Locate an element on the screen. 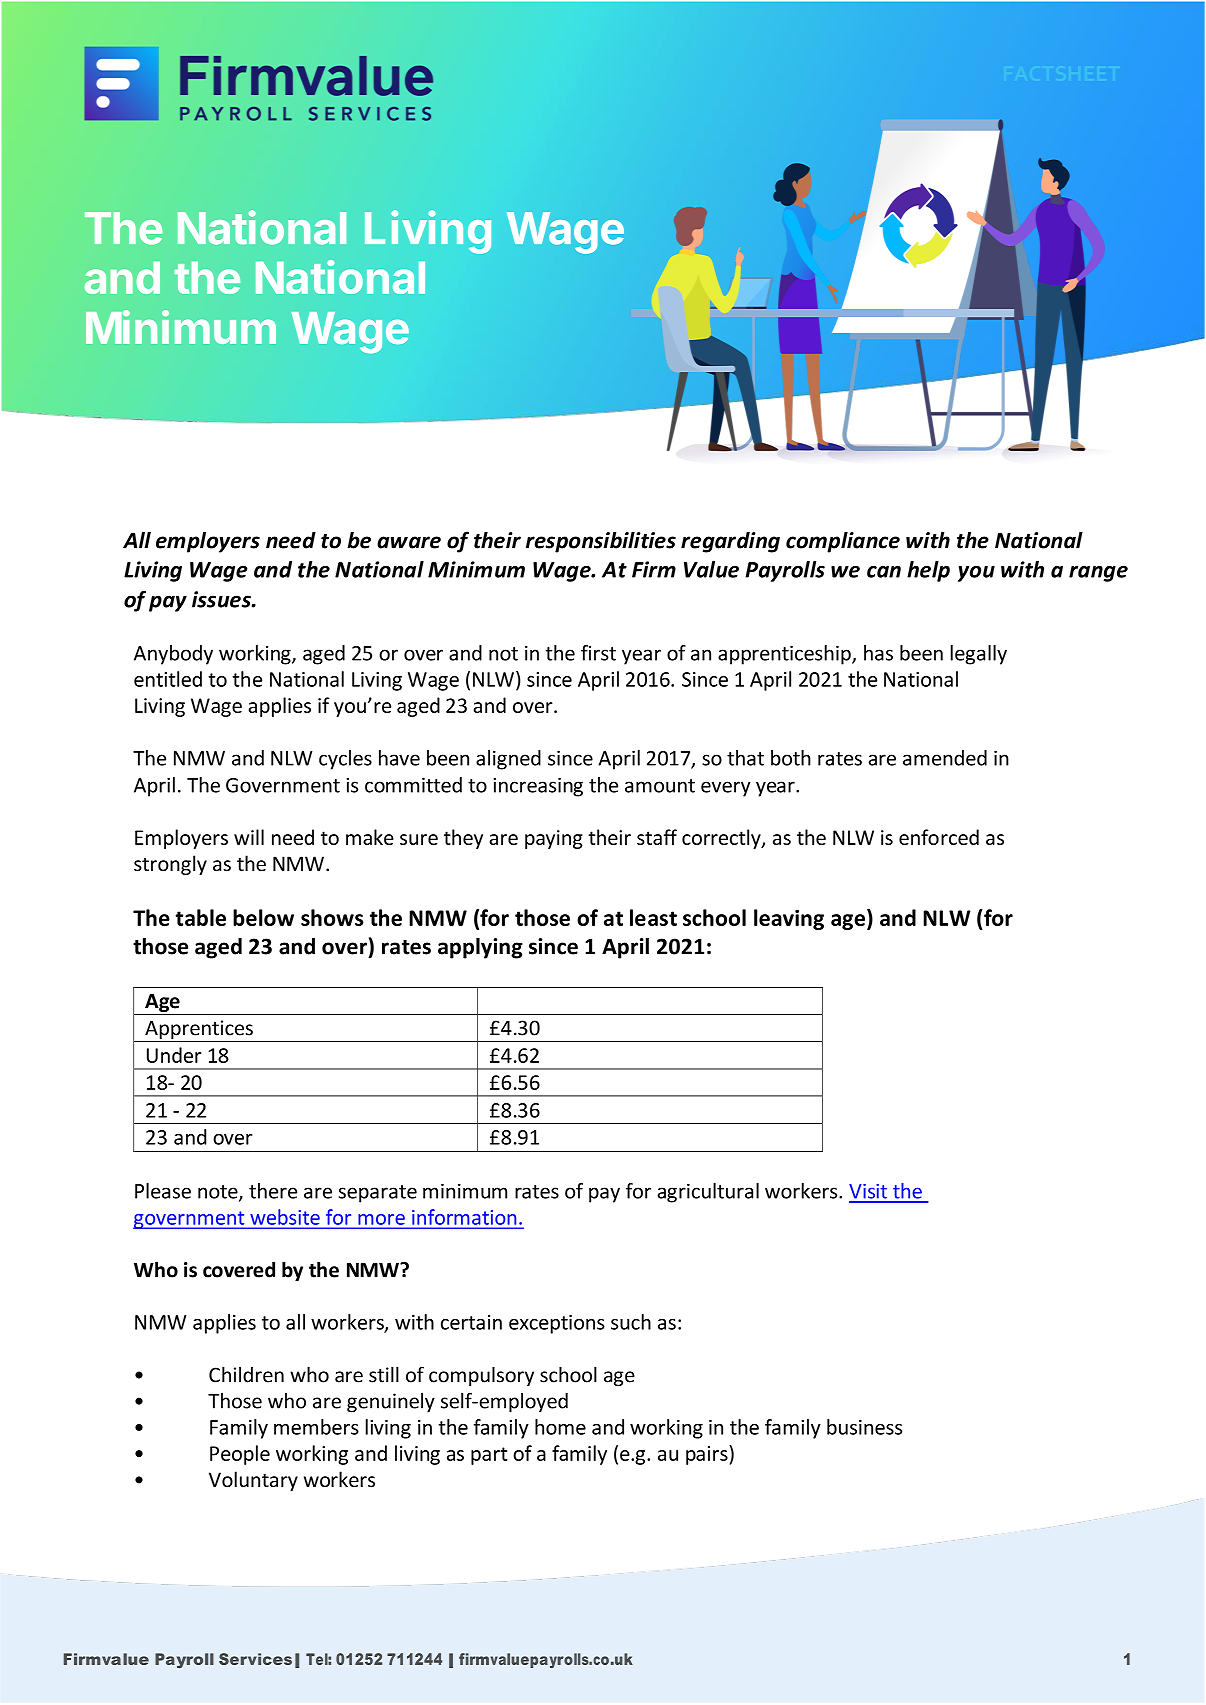  staff is located at coordinates (657, 837).
